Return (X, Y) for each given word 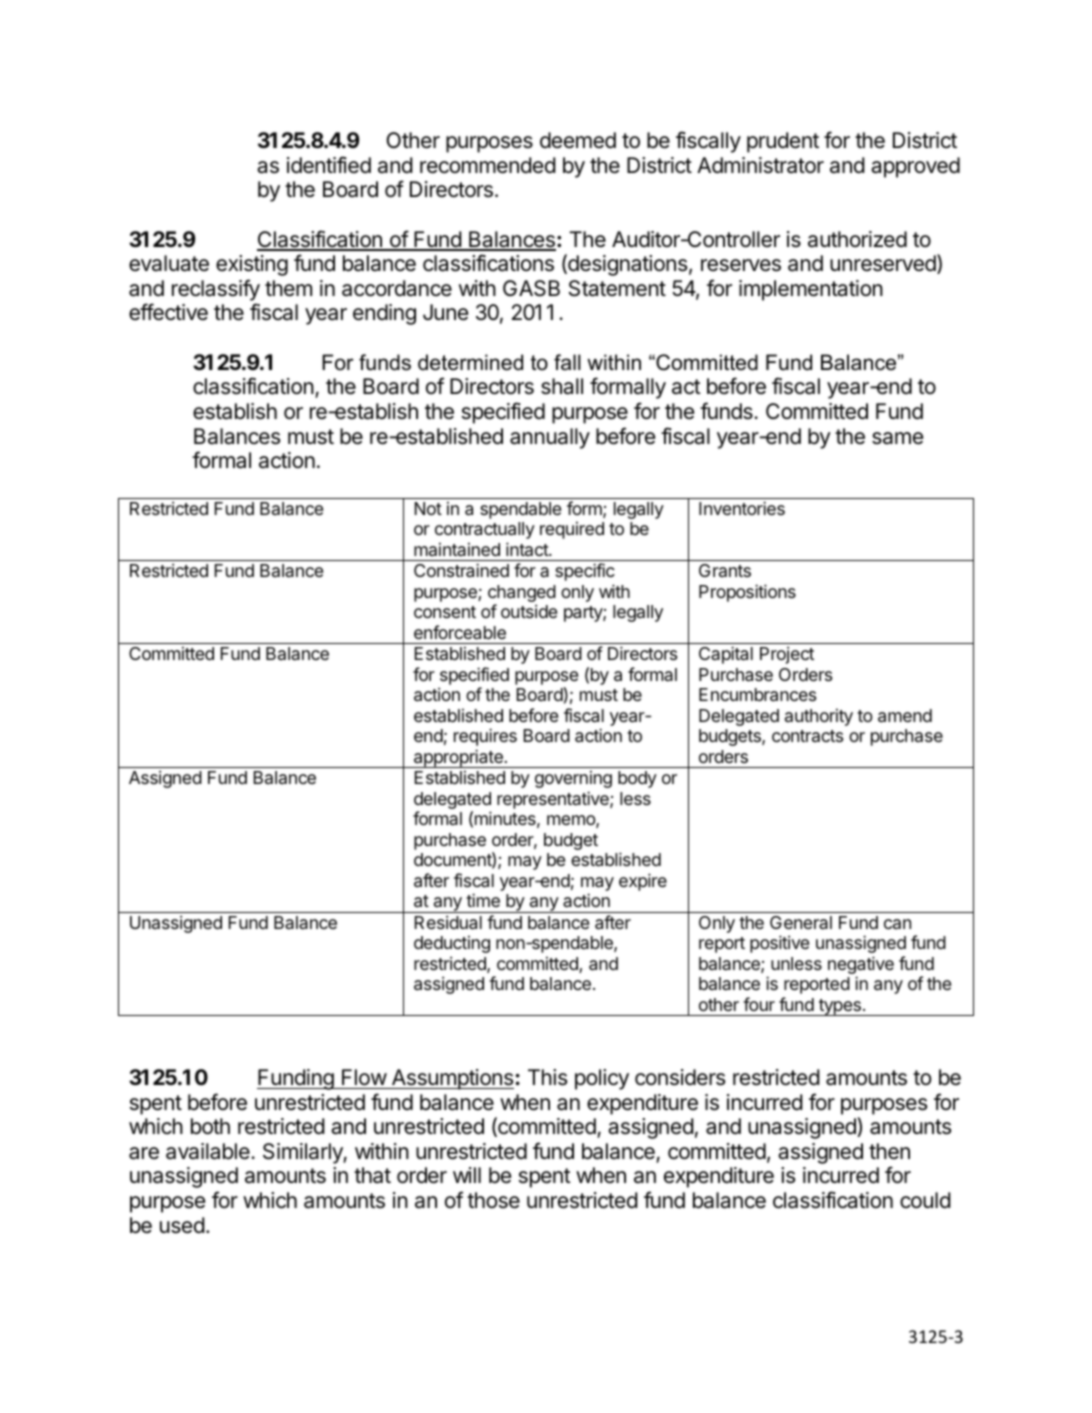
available (209, 1151)
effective (168, 312)
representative (554, 800)
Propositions (747, 593)
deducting (452, 944)
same (897, 438)
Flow (364, 1077)
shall (562, 386)
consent (445, 612)
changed (522, 595)
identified (329, 165)
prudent (783, 142)
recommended (488, 165)
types (840, 1007)
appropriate (458, 758)
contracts (807, 736)
